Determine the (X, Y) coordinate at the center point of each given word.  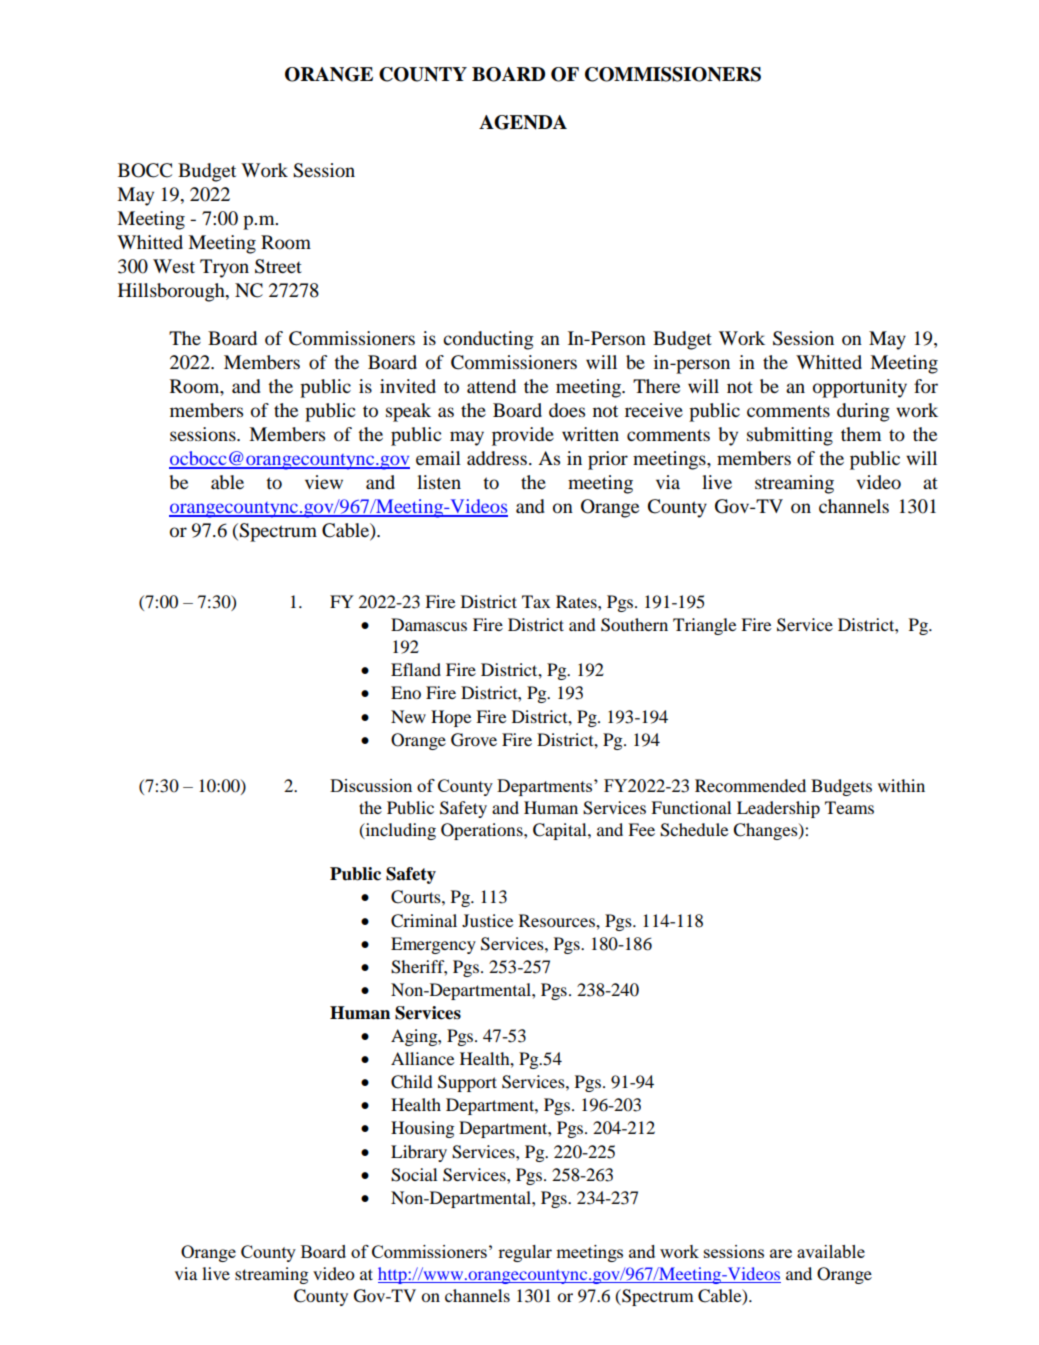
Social (414, 1175)
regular (525, 1253)
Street (278, 266)
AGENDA (523, 122)
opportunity (860, 388)
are (781, 1253)
